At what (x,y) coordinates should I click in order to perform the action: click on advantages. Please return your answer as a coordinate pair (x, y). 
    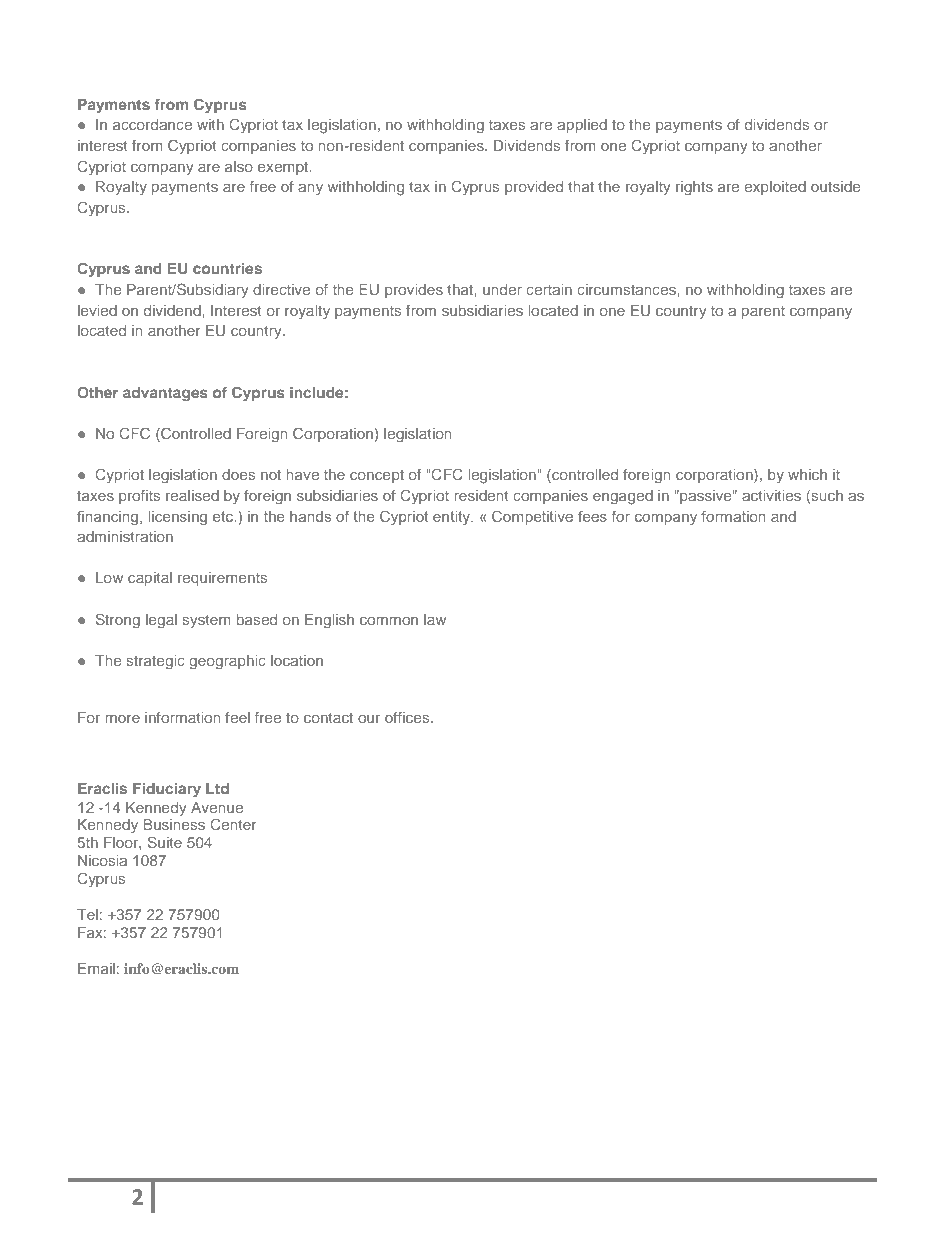
    Looking at the image, I should click on (165, 394).
